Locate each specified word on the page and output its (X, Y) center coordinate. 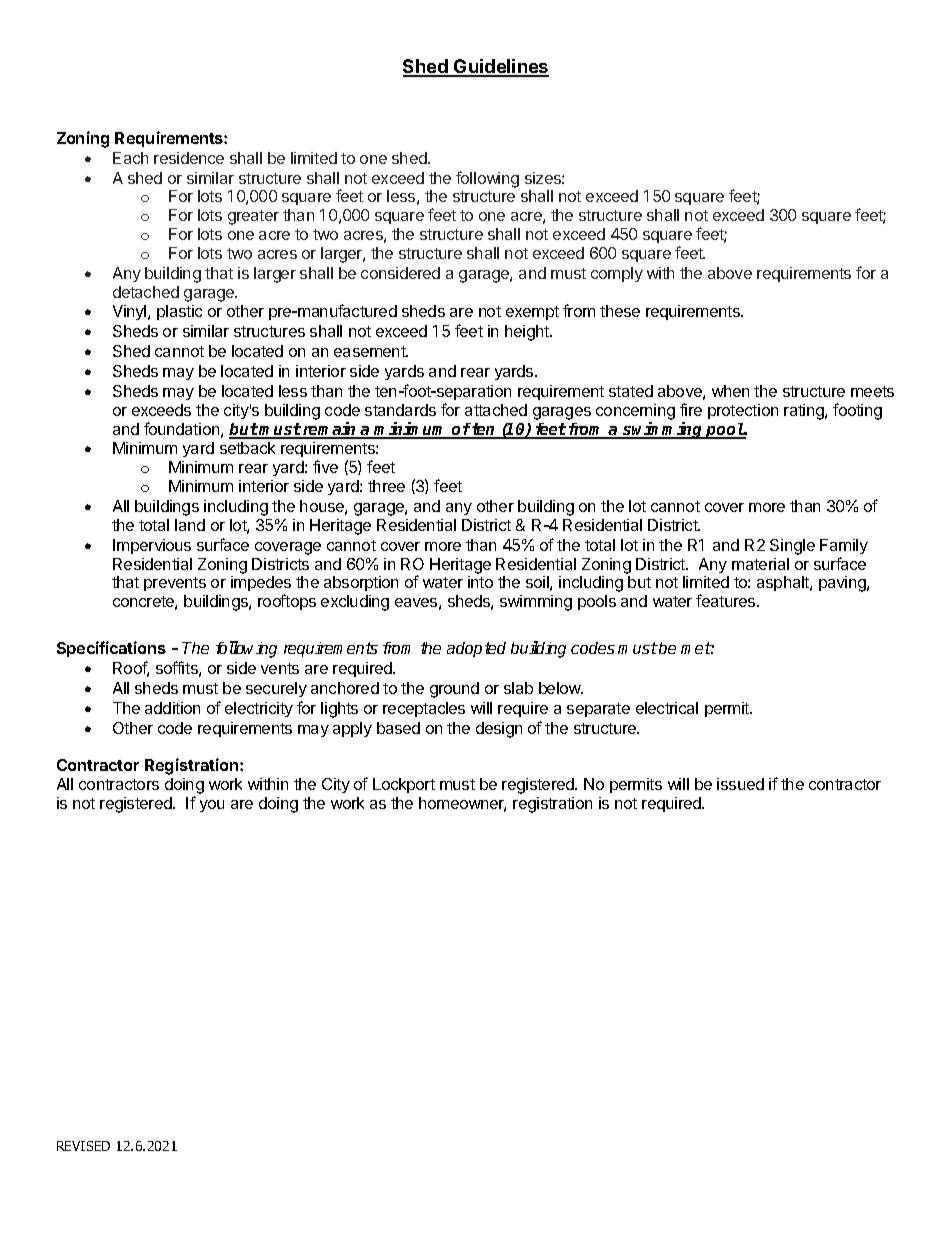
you (212, 806)
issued (740, 784)
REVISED (83, 1146)
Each (130, 158)
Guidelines (500, 67)
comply (617, 274)
